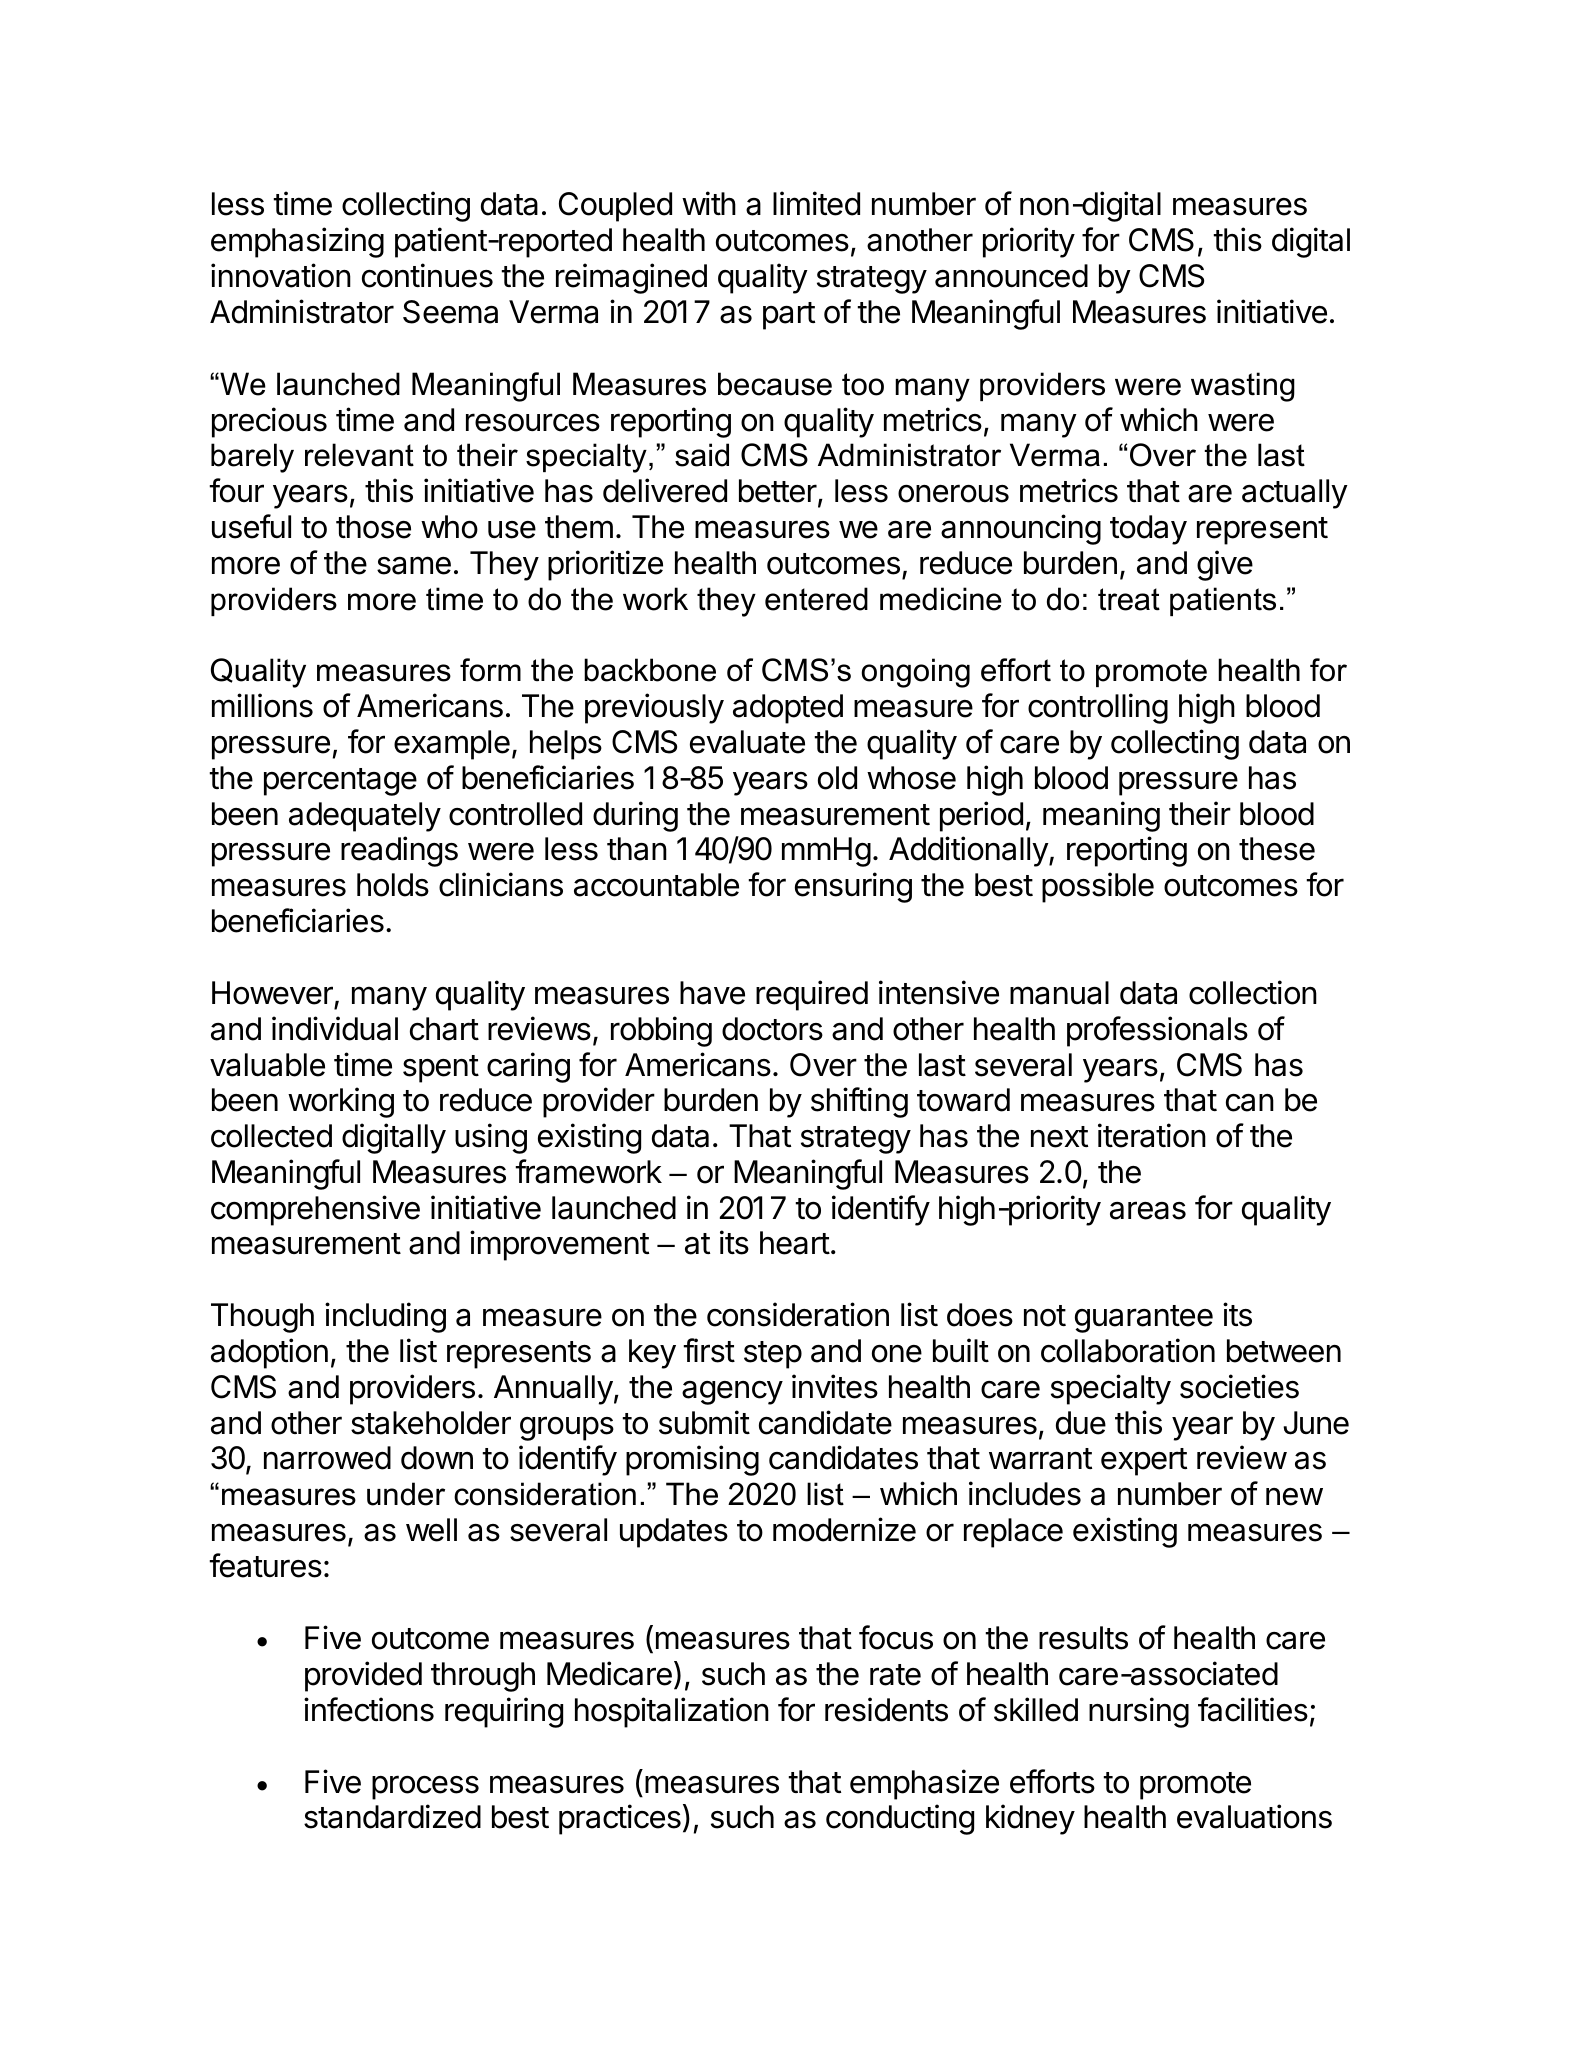 The height and width of the image is (2053, 1586). Describe the element at coordinates (816, 203) in the image. I see `limited` at that location.
